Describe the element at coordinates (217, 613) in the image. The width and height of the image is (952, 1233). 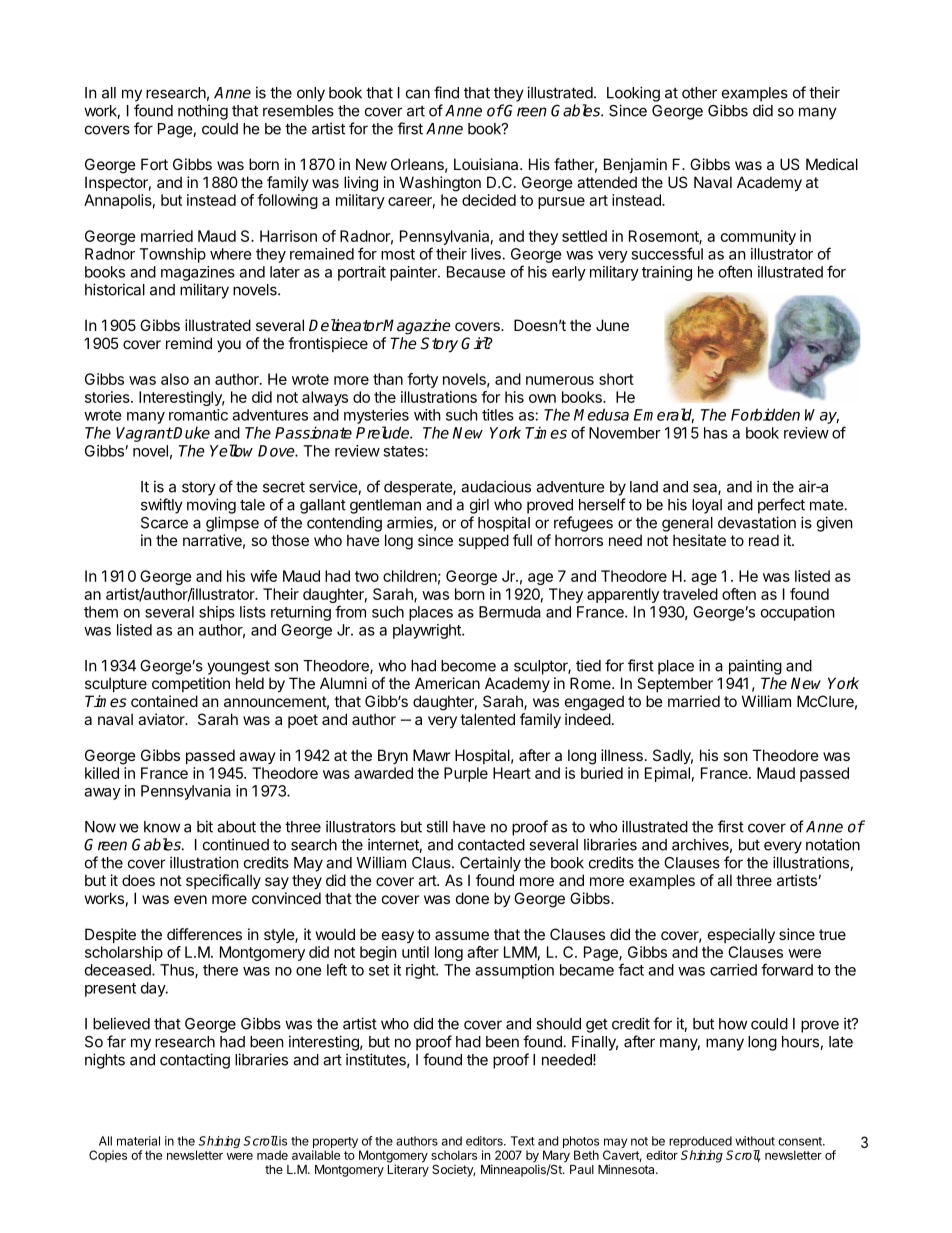
I see `ships` at that location.
